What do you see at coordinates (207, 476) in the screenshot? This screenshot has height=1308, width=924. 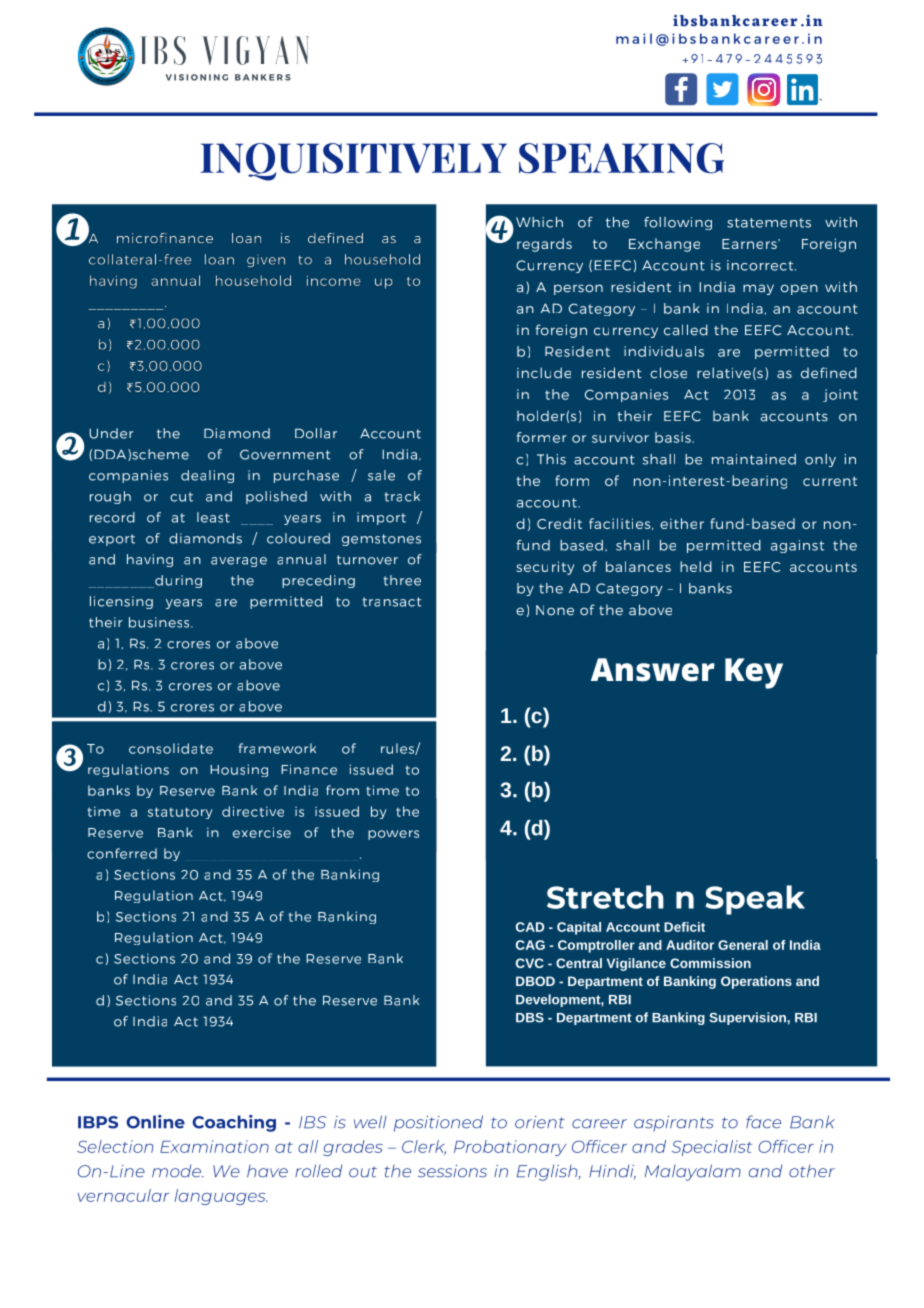 I see `dealing` at bounding box center [207, 476].
